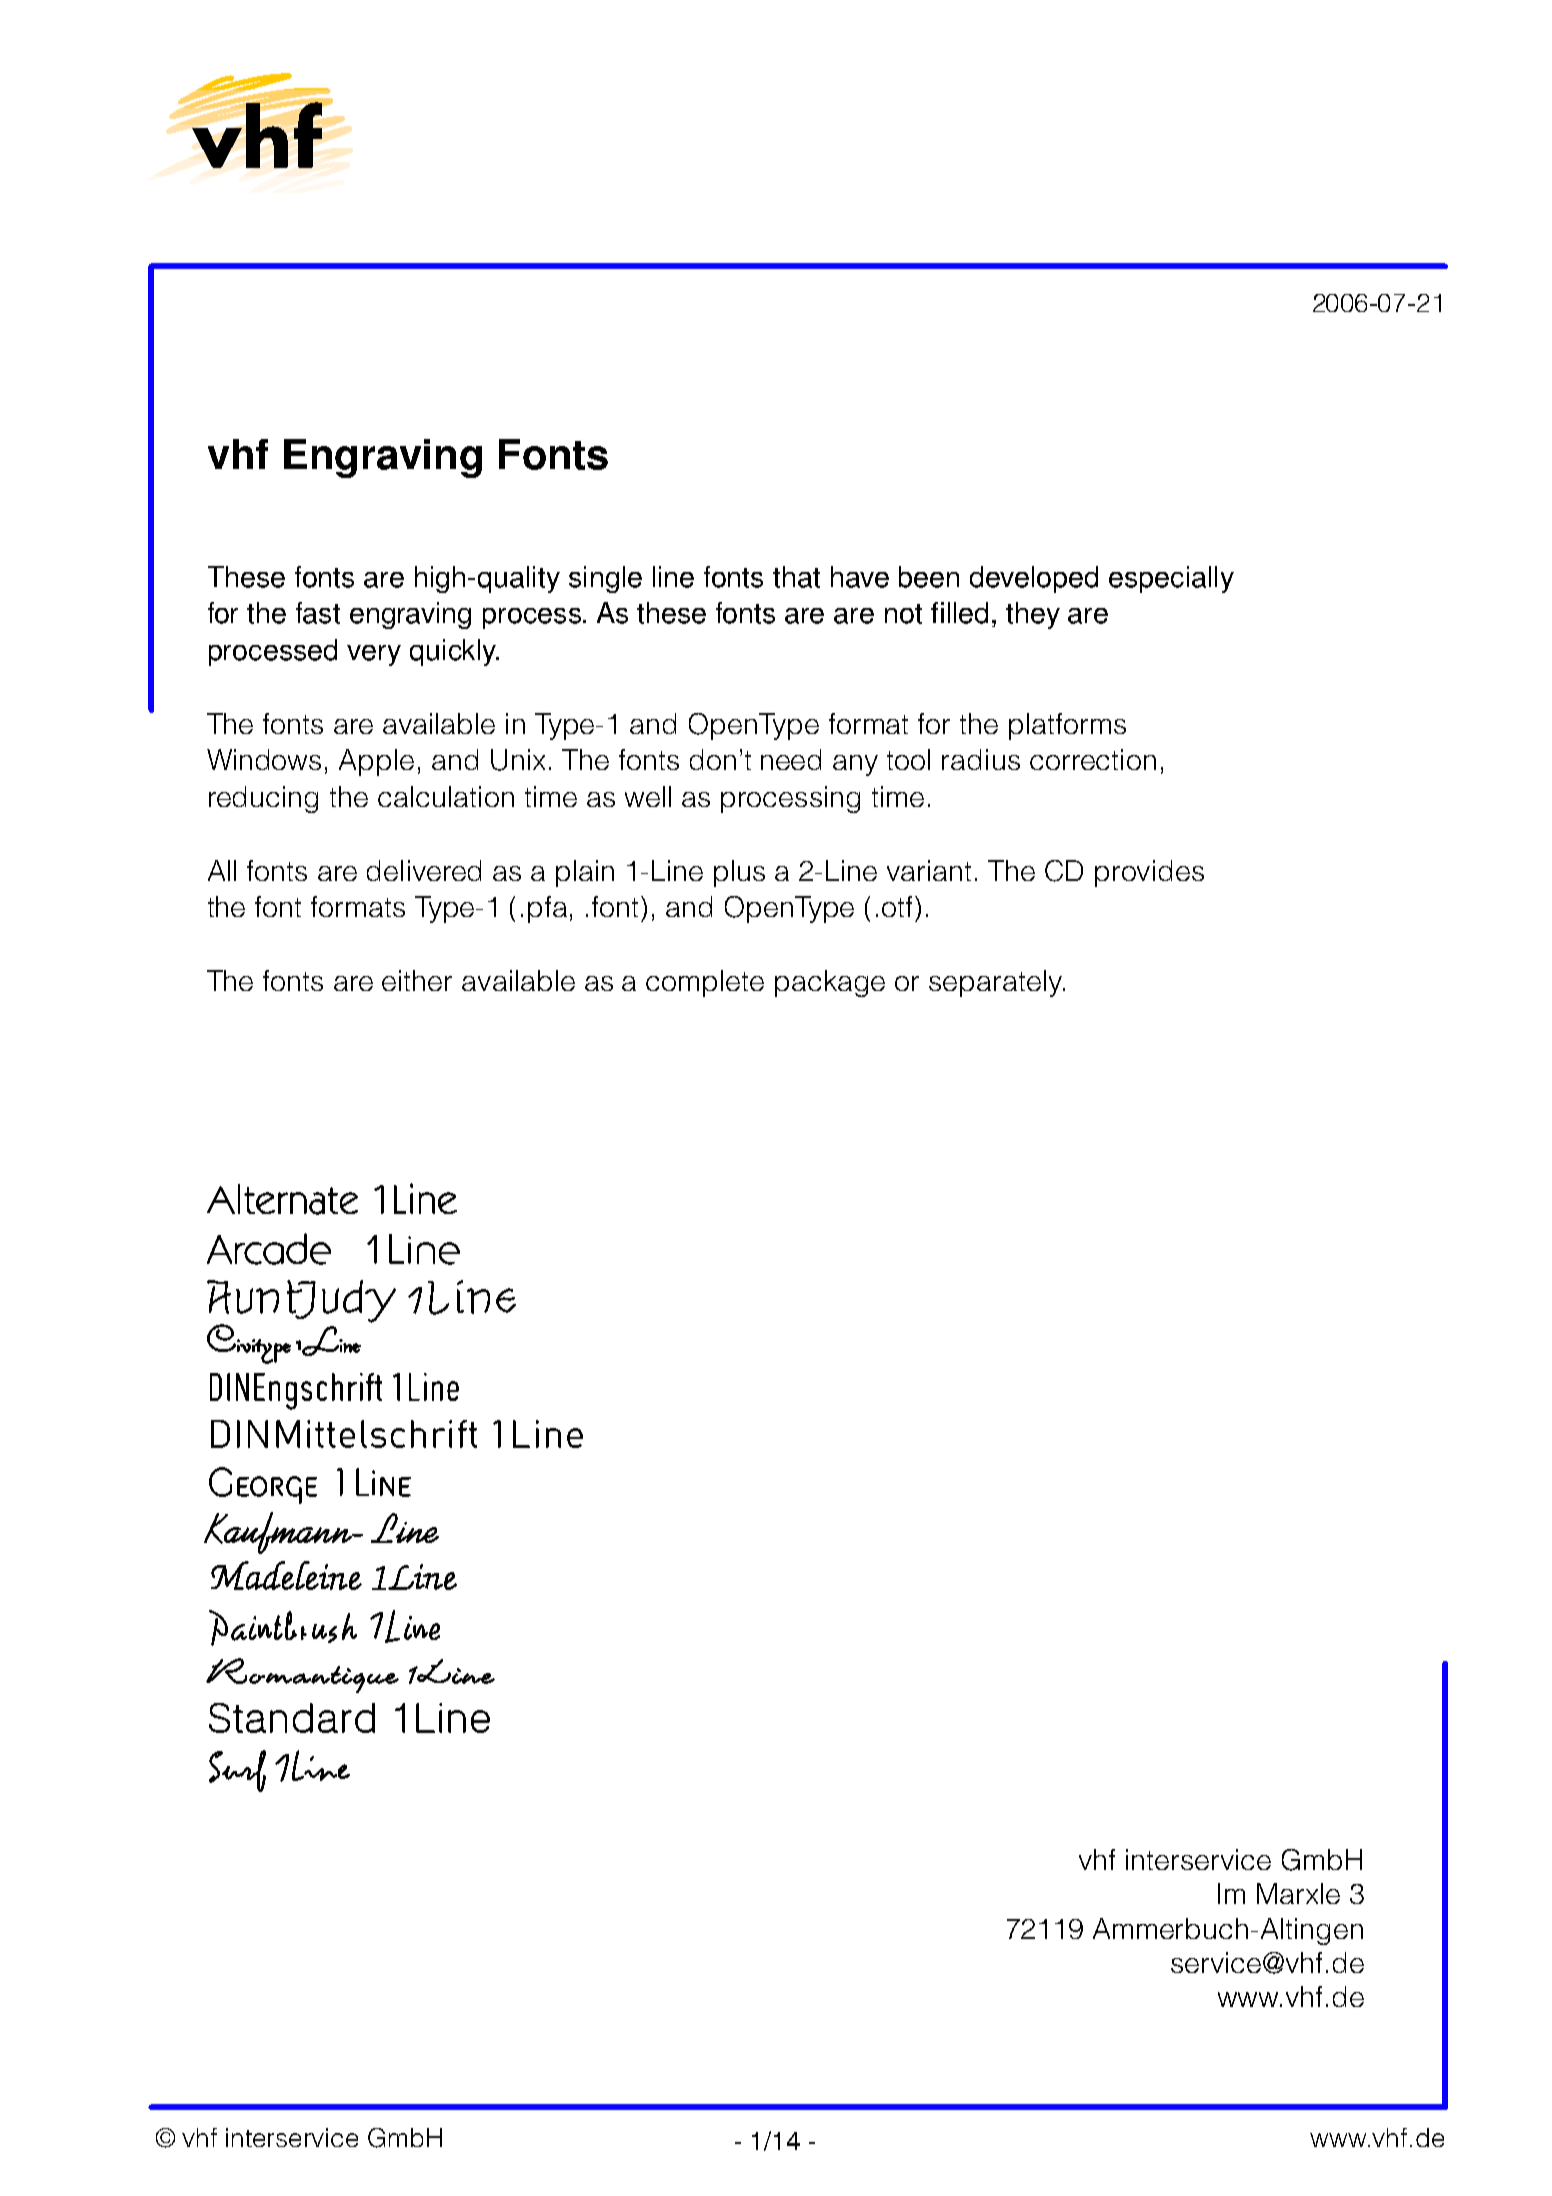 Image resolution: width=1552 pixels, height=2196 pixels. I want to click on plus, so click(739, 873).
